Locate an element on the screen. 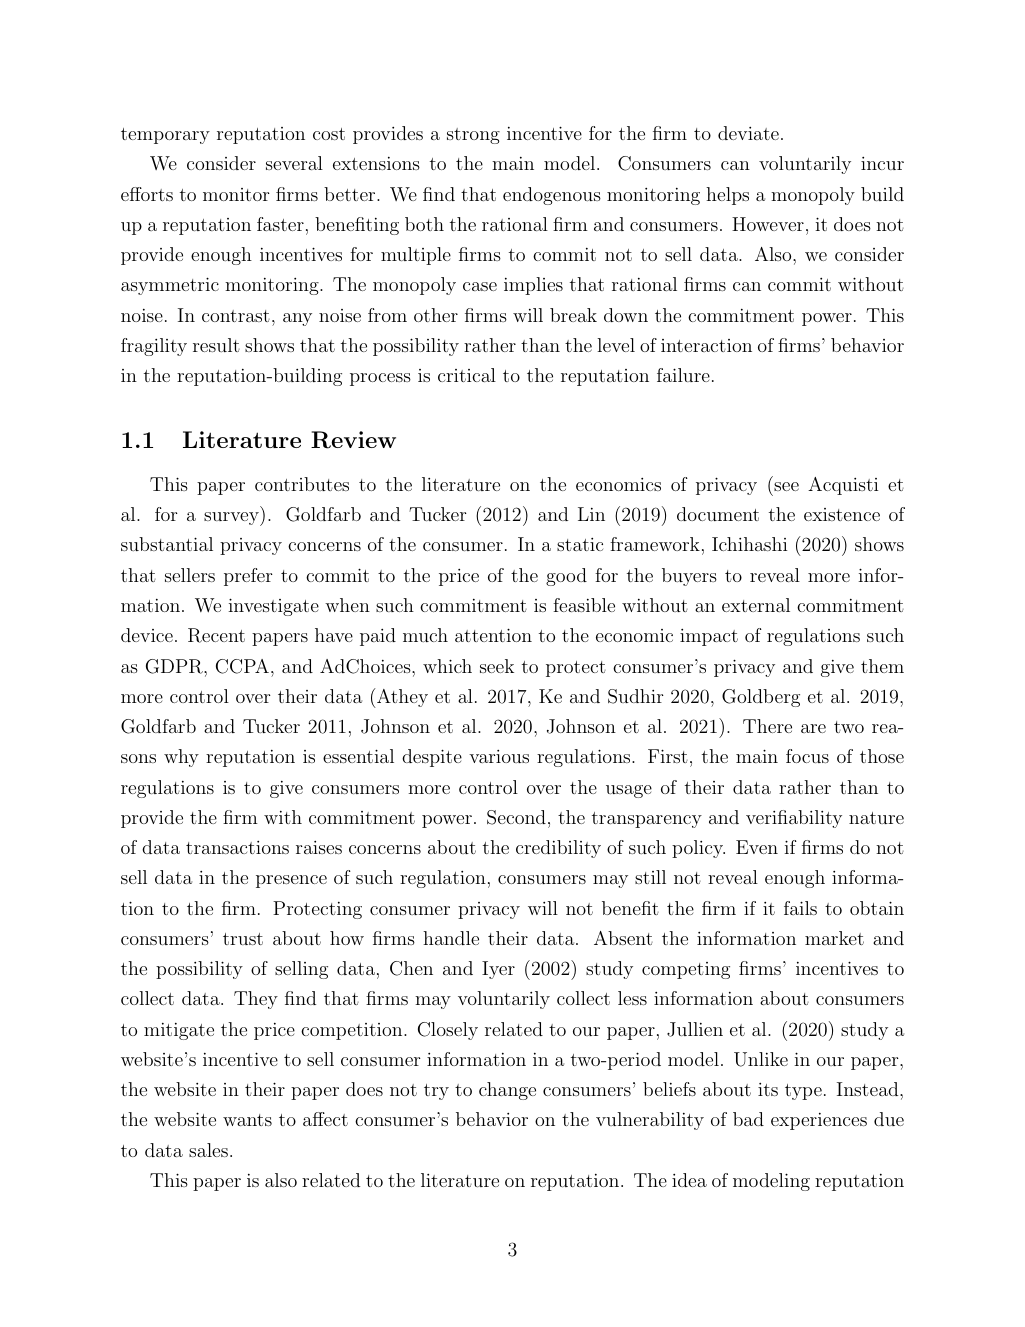 Image resolution: width=1025 pixels, height=1327 pixels. endogenous is located at coordinates (552, 196).
